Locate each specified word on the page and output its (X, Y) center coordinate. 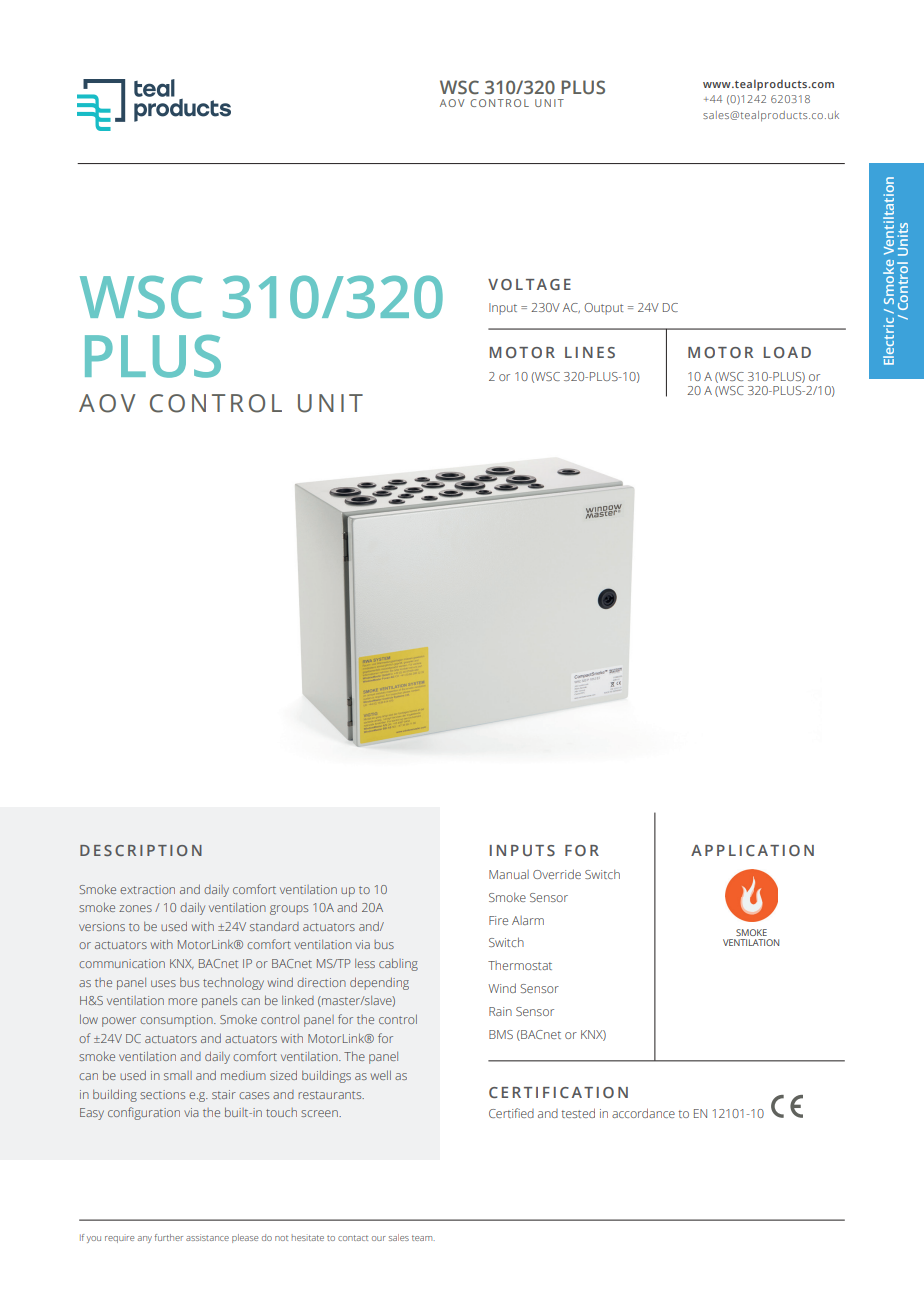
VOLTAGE (529, 284)
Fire (498, 920)
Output (603, 309)
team (423, 1238)
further (169, 1237)
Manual (509, 874)
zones (135, 908)
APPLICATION (752, 850)
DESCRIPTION (141, 850)
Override (557, 874)
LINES (590, 352)
